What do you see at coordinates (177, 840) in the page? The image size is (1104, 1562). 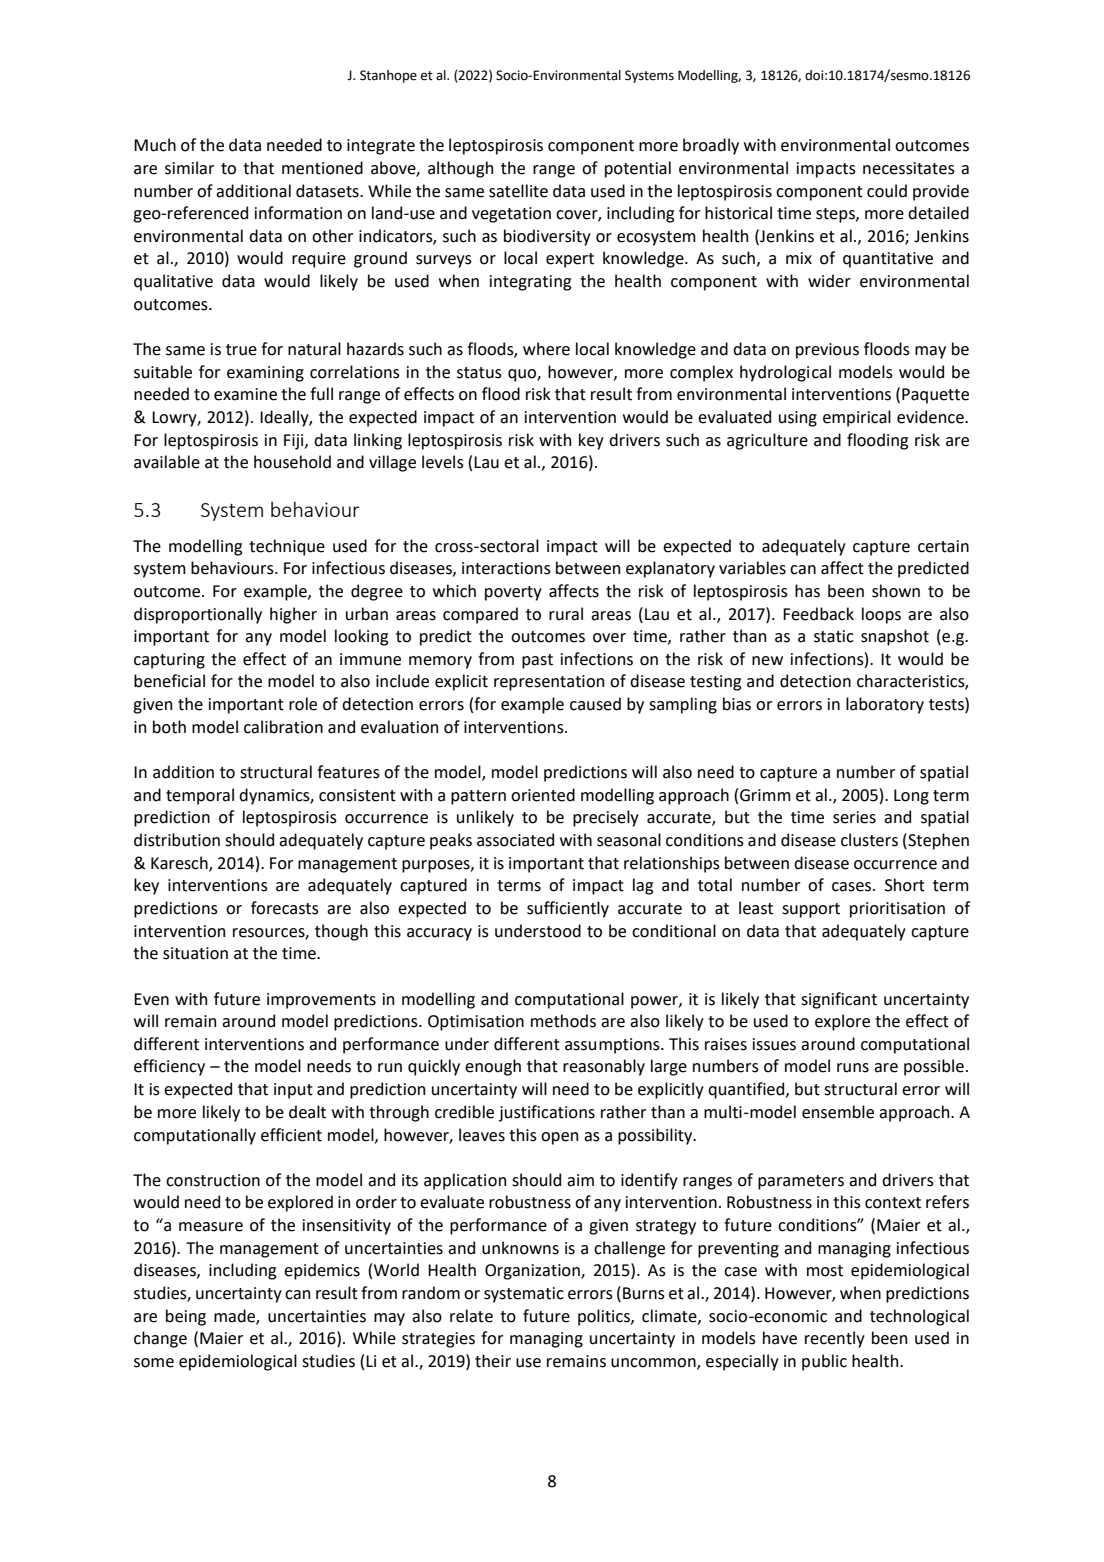 I see `distribution` at bounding box center [177, 840].
